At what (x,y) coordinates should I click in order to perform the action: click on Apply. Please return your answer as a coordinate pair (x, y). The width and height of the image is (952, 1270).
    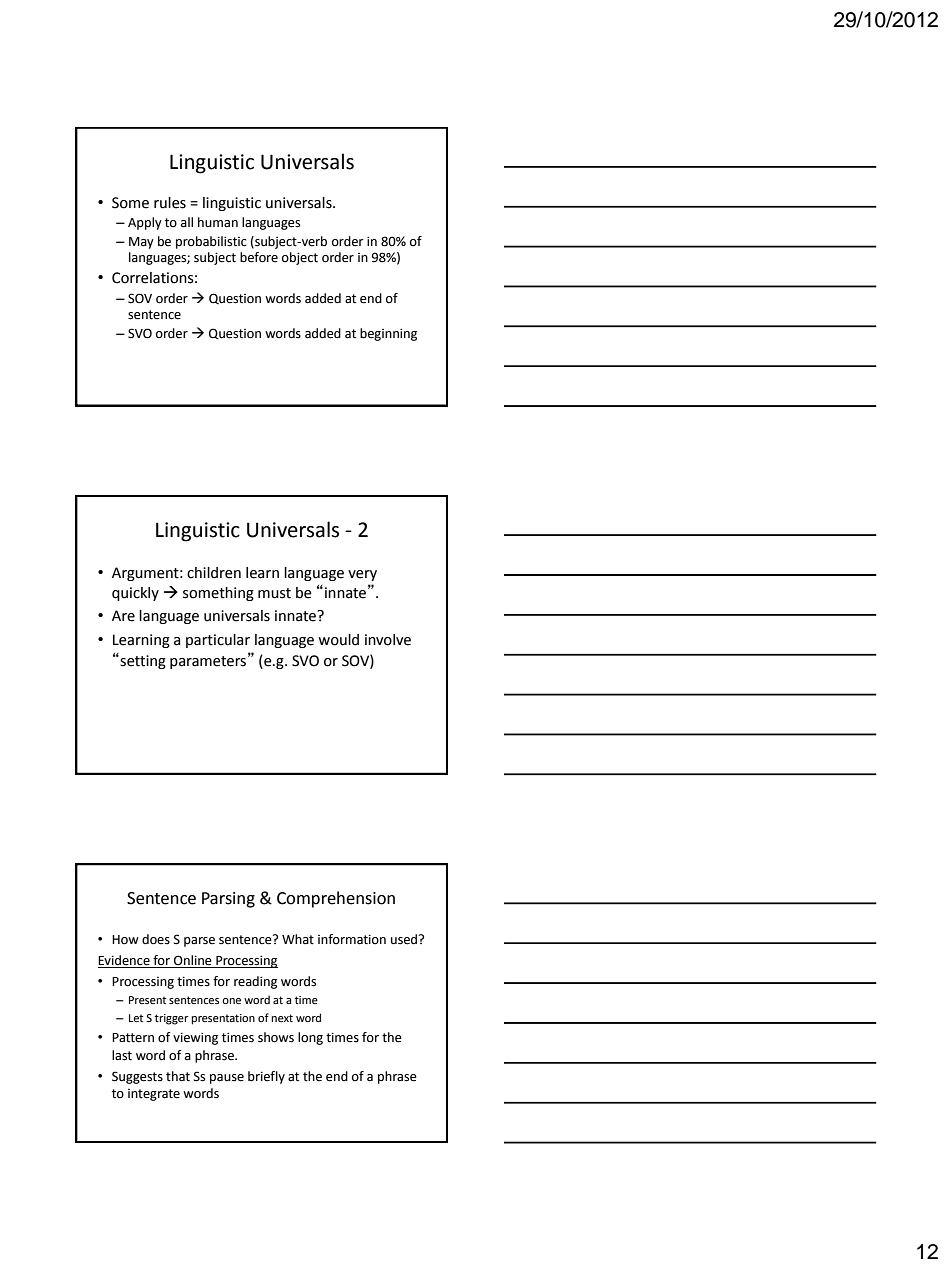
    Looking at the image, I should click on (145, 223).
